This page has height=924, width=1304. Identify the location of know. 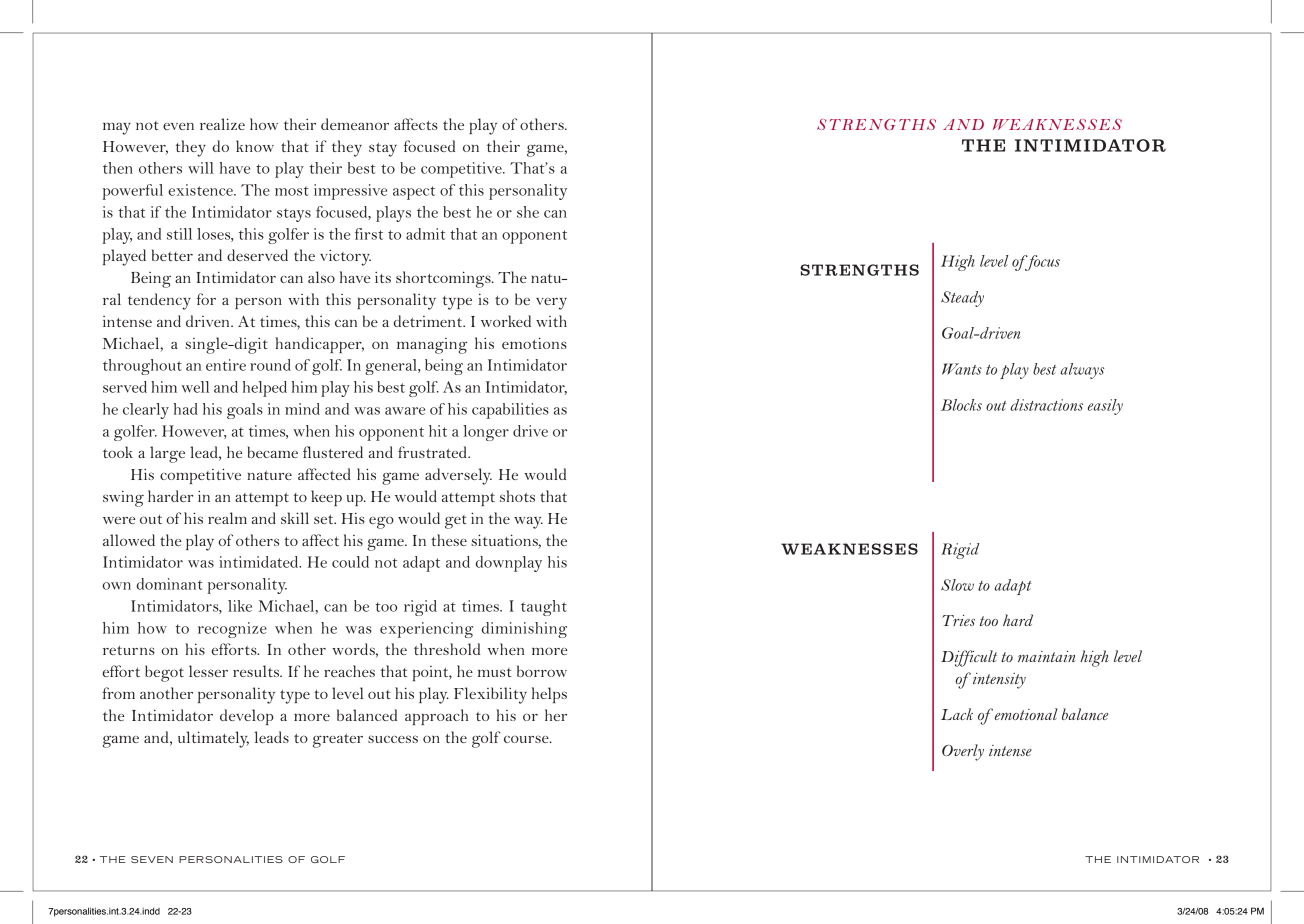
(255, 146).
